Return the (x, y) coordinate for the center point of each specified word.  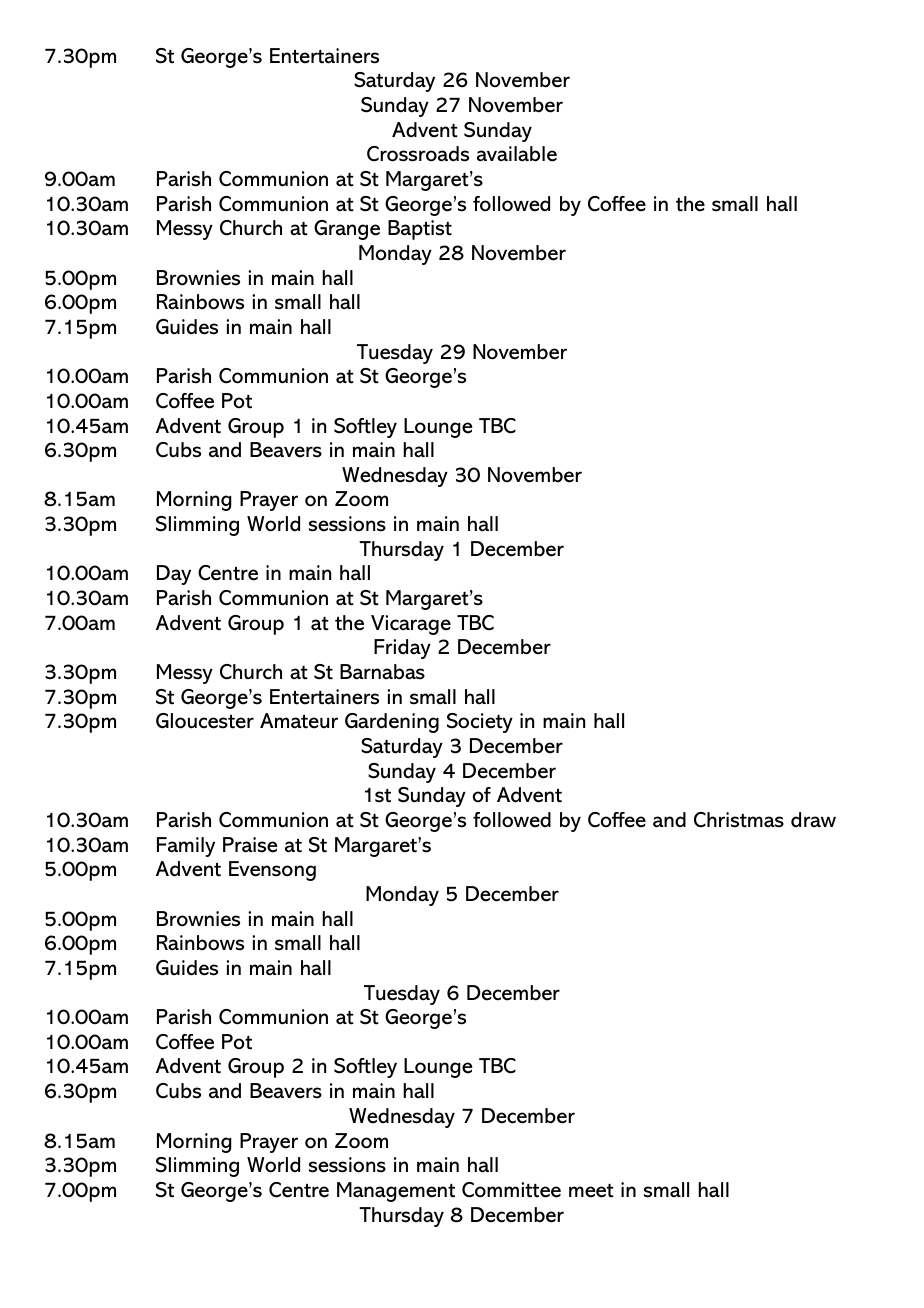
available (517, 154)
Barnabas (382, 672)
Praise (250, 845)
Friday (402, 649)
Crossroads (418, 154)
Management (396, 1192)
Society (480, 723)
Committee (511, 1190)
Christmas (739, 820)
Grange (347, 230)
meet (591, 1191)
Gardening (392, 723)
